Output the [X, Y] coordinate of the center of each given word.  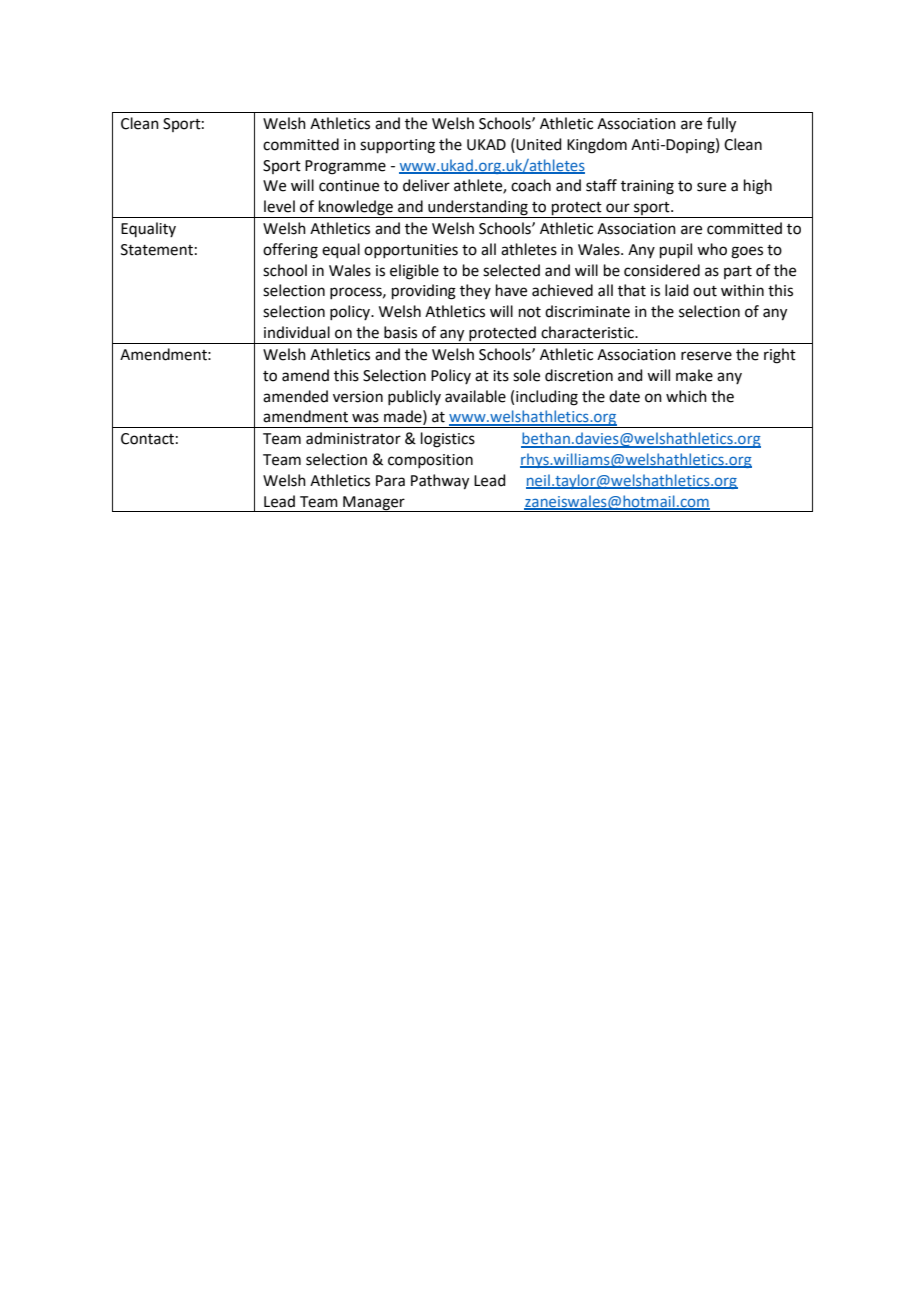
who [712, 249]
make [694, 375]
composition [430, 461]
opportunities [411, 251]
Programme [345, 167]
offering [290, 251]
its [501, 376]
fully [721, 125]
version [358, 397]
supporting [397, 146]
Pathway [440, 482]
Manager [374, 504]
